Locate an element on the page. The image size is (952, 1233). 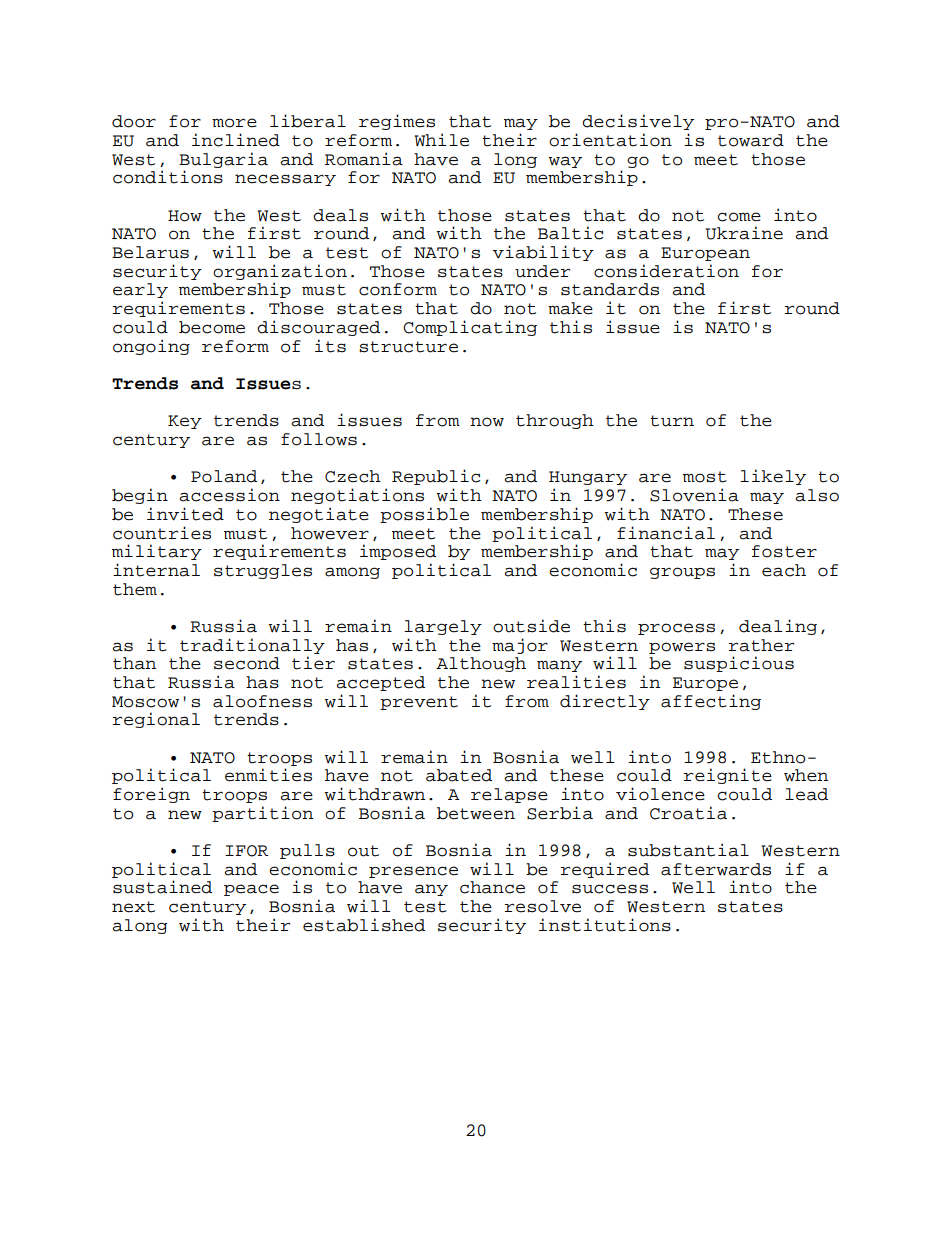
toward is located at coordinates (751, 140).
